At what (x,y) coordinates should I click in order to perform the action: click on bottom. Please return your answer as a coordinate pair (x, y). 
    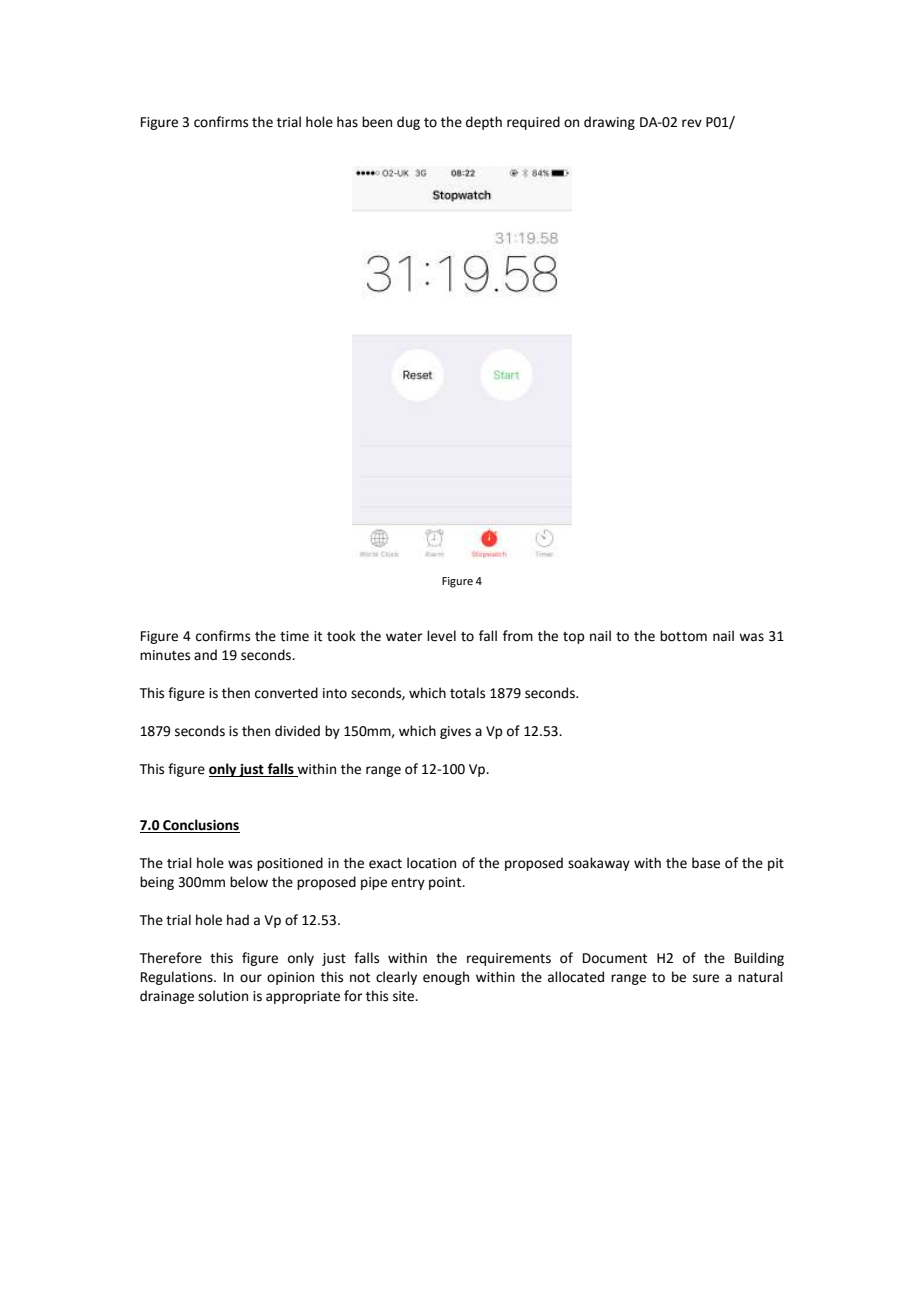
    Looking at the image, I should click on (683, 636).
